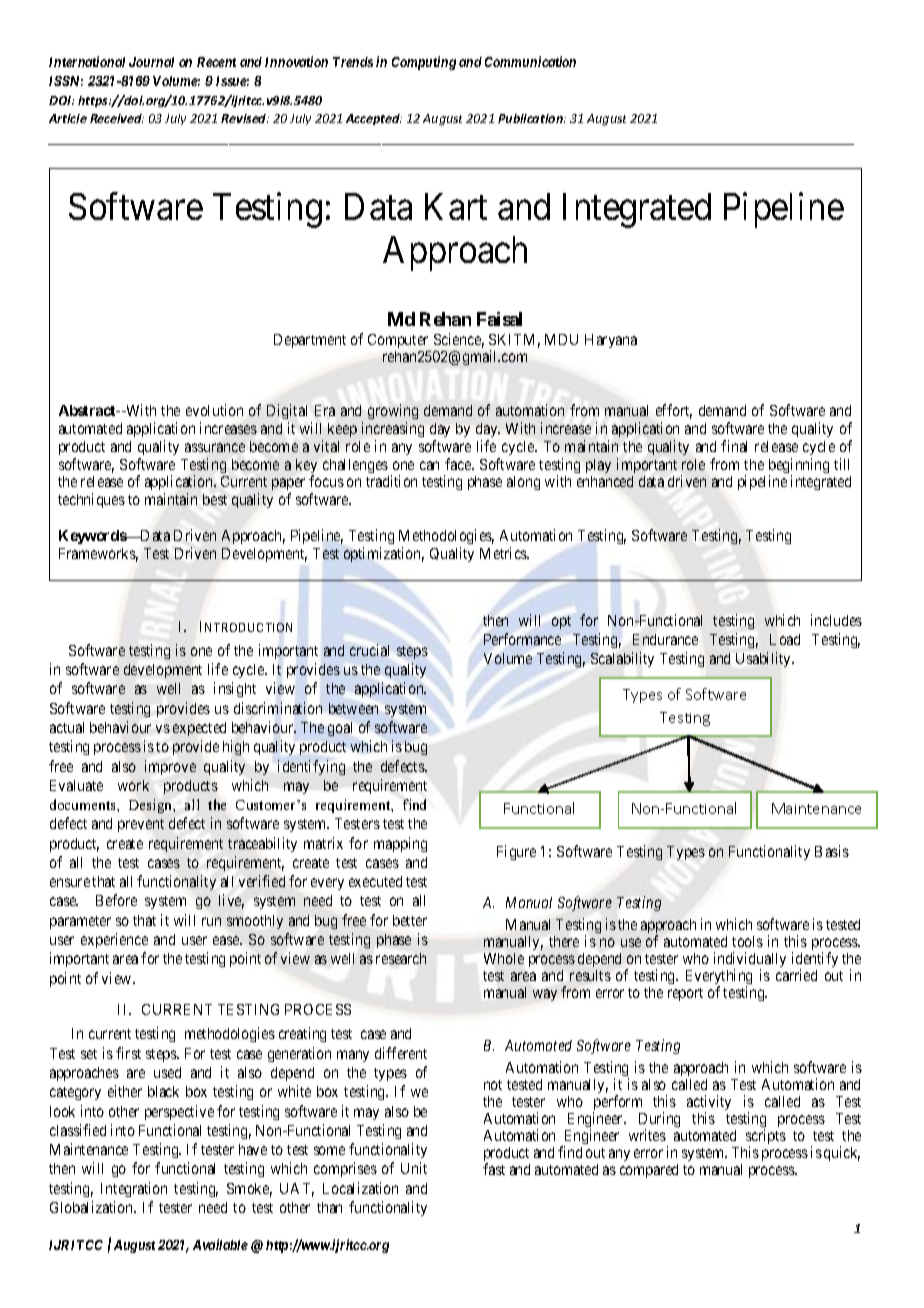 The height and width of the screenshot is (1308, 924). What do you see at coordinates (369, 650) in the screenshot?
I see `crucial` at bounding box center [369, 650].
